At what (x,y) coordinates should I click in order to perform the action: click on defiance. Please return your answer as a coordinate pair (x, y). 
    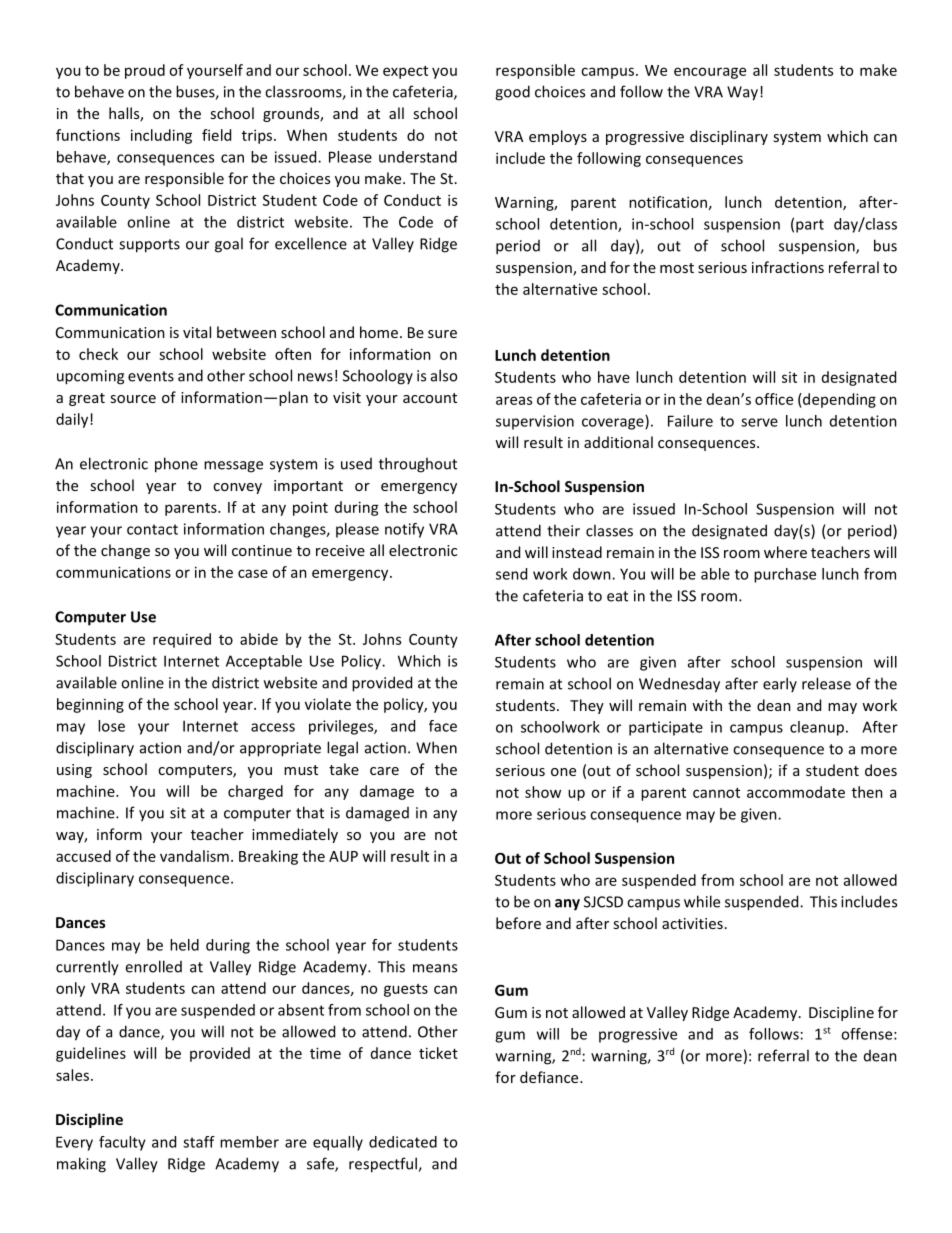
    Looking at the image, I should click on (550, 1077).
